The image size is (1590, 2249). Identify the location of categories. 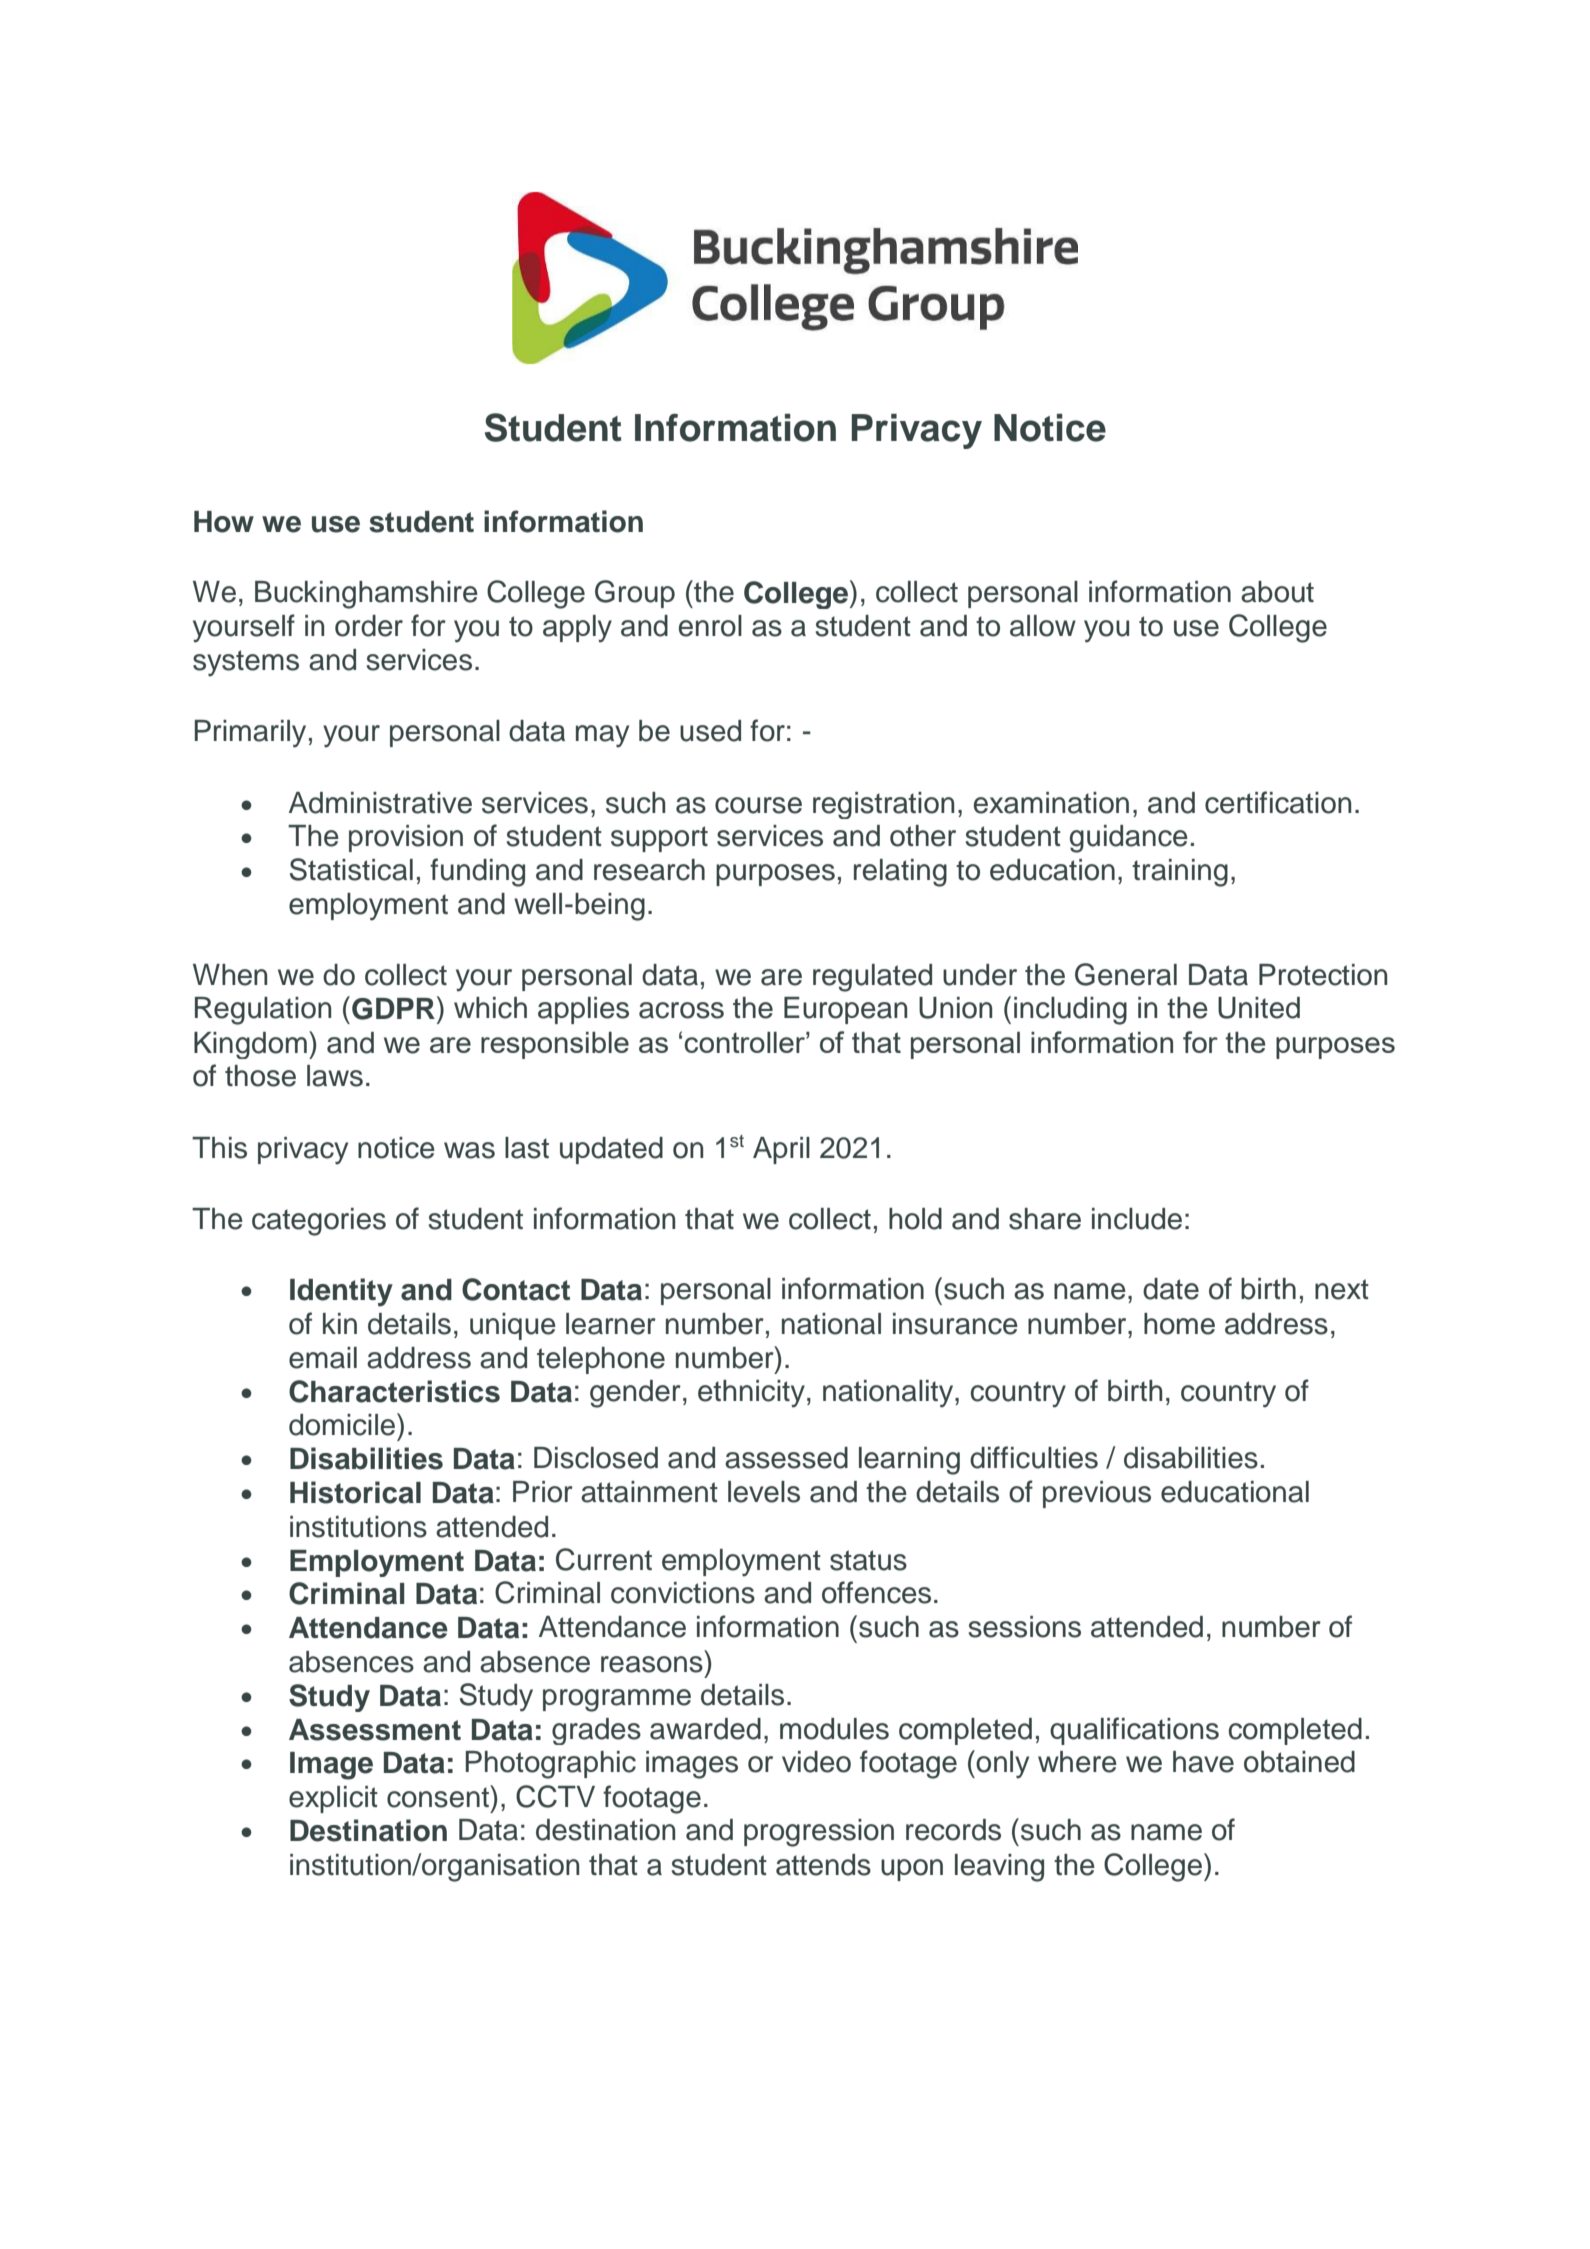
(319, 1222).
